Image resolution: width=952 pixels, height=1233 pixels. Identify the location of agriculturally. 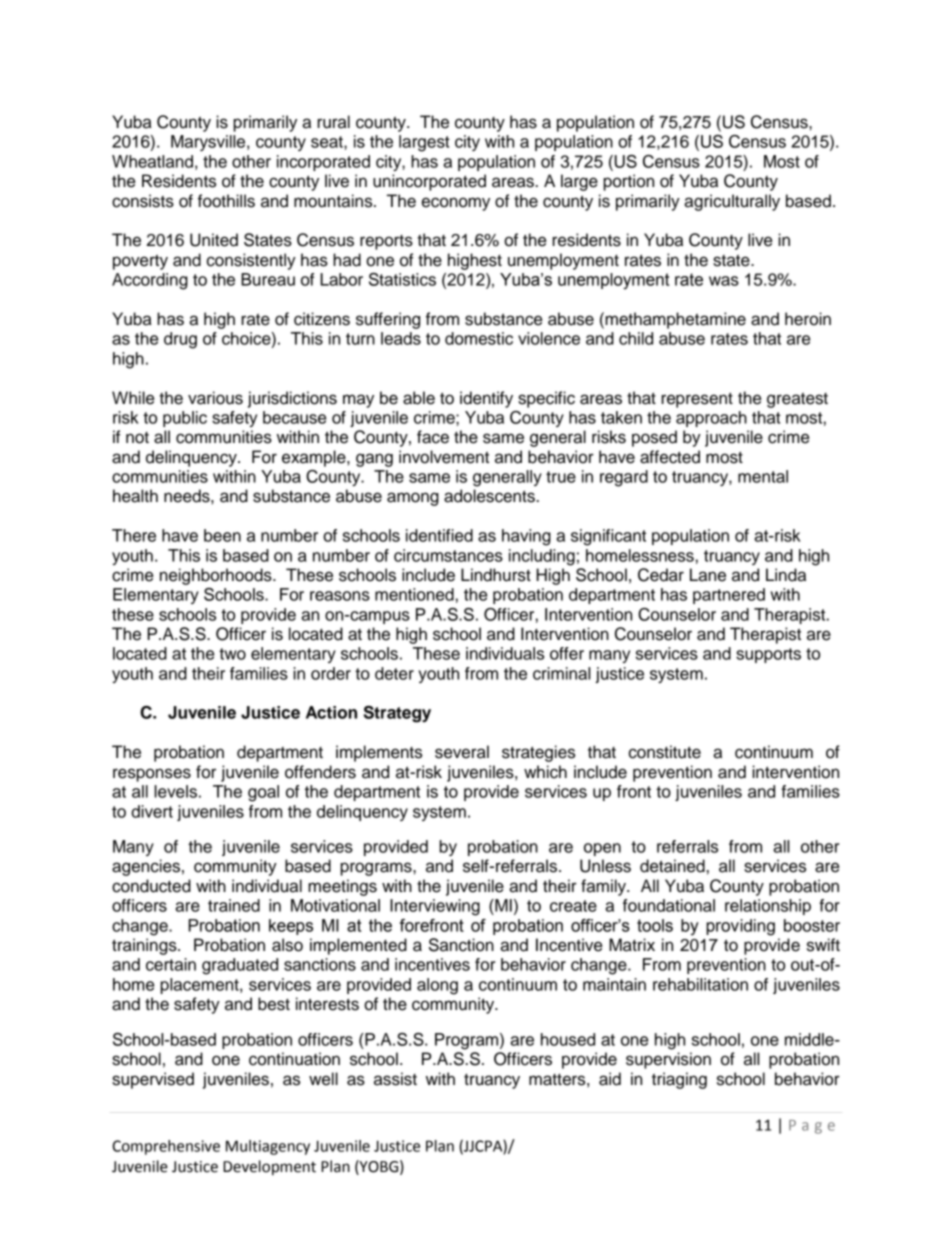
(732, 202).
